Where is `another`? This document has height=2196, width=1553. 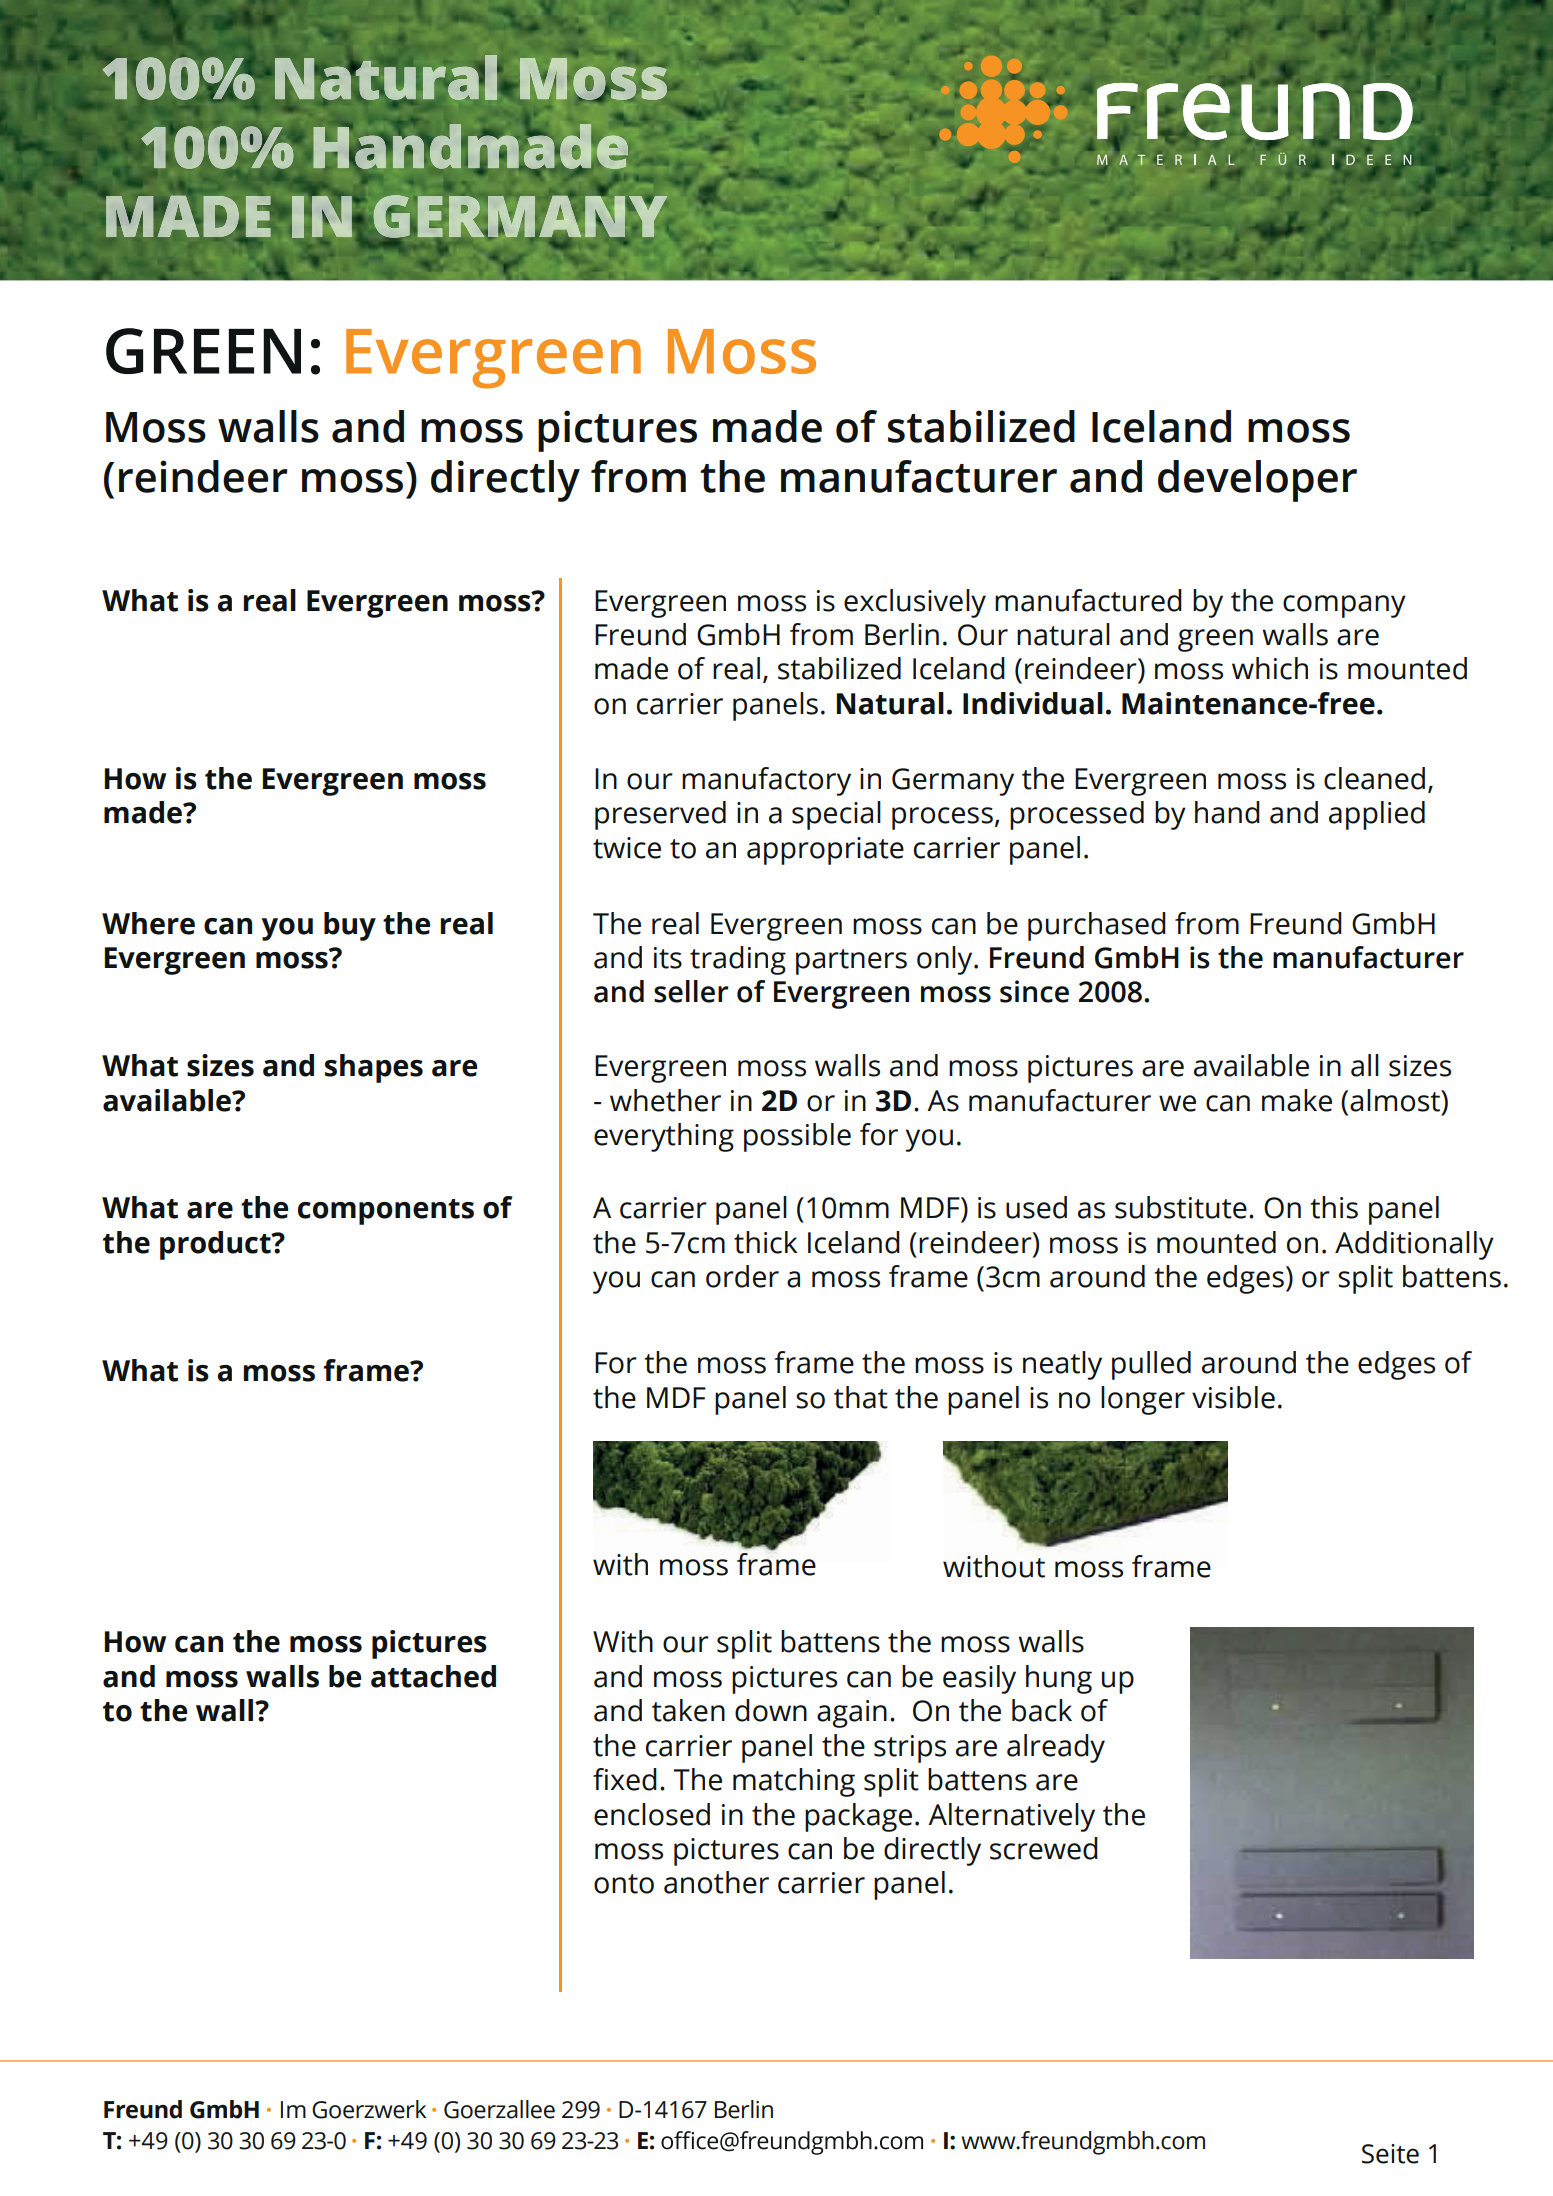
another is located at coordinates (716, 1882).
